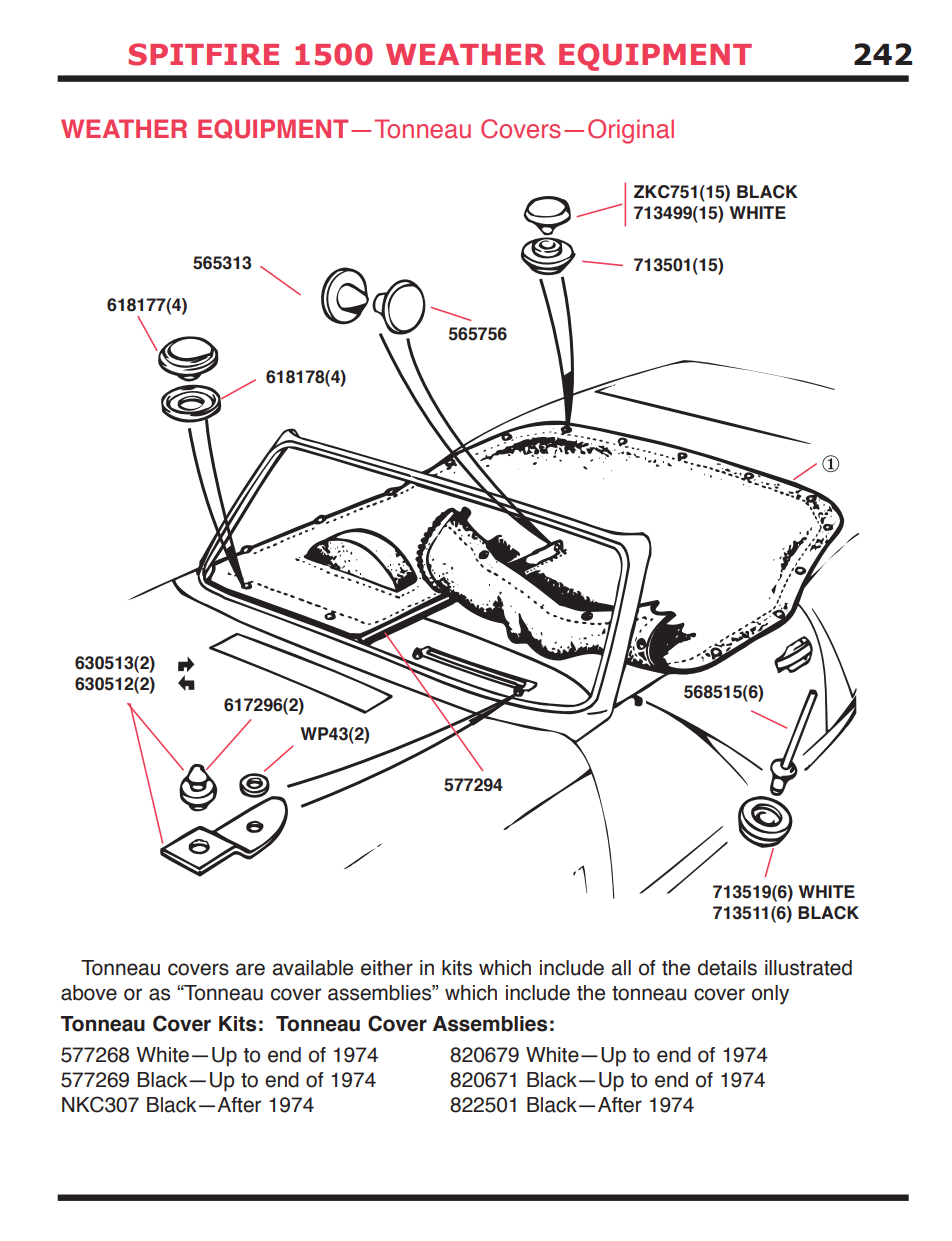  What do you see at coordinates (770, 995) in the screenshot?
I see `only` at bounding box center [770, 995].
